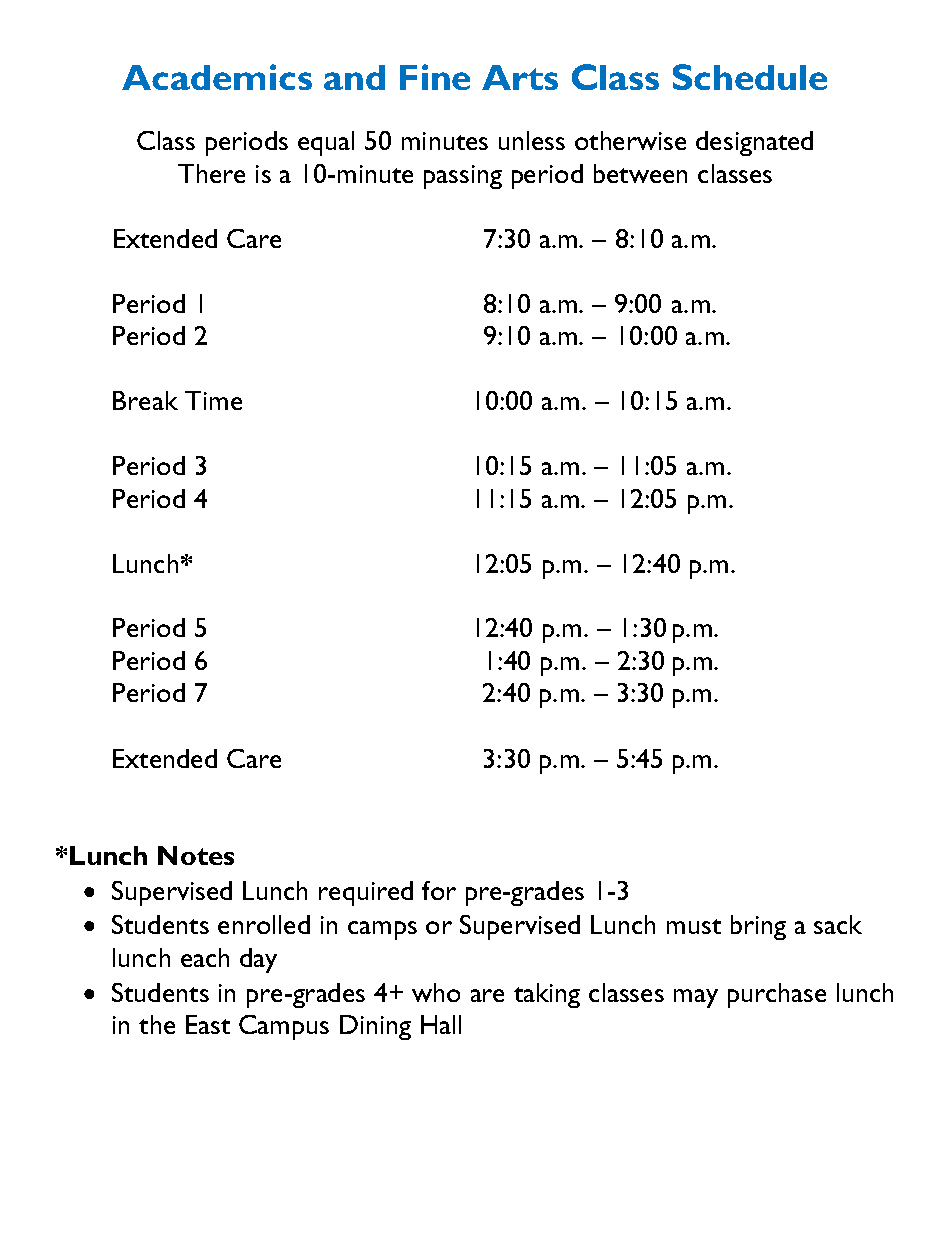  Describe the element at coordinates (750, 77) in the screenshot. I see `Schedule` at that location.
